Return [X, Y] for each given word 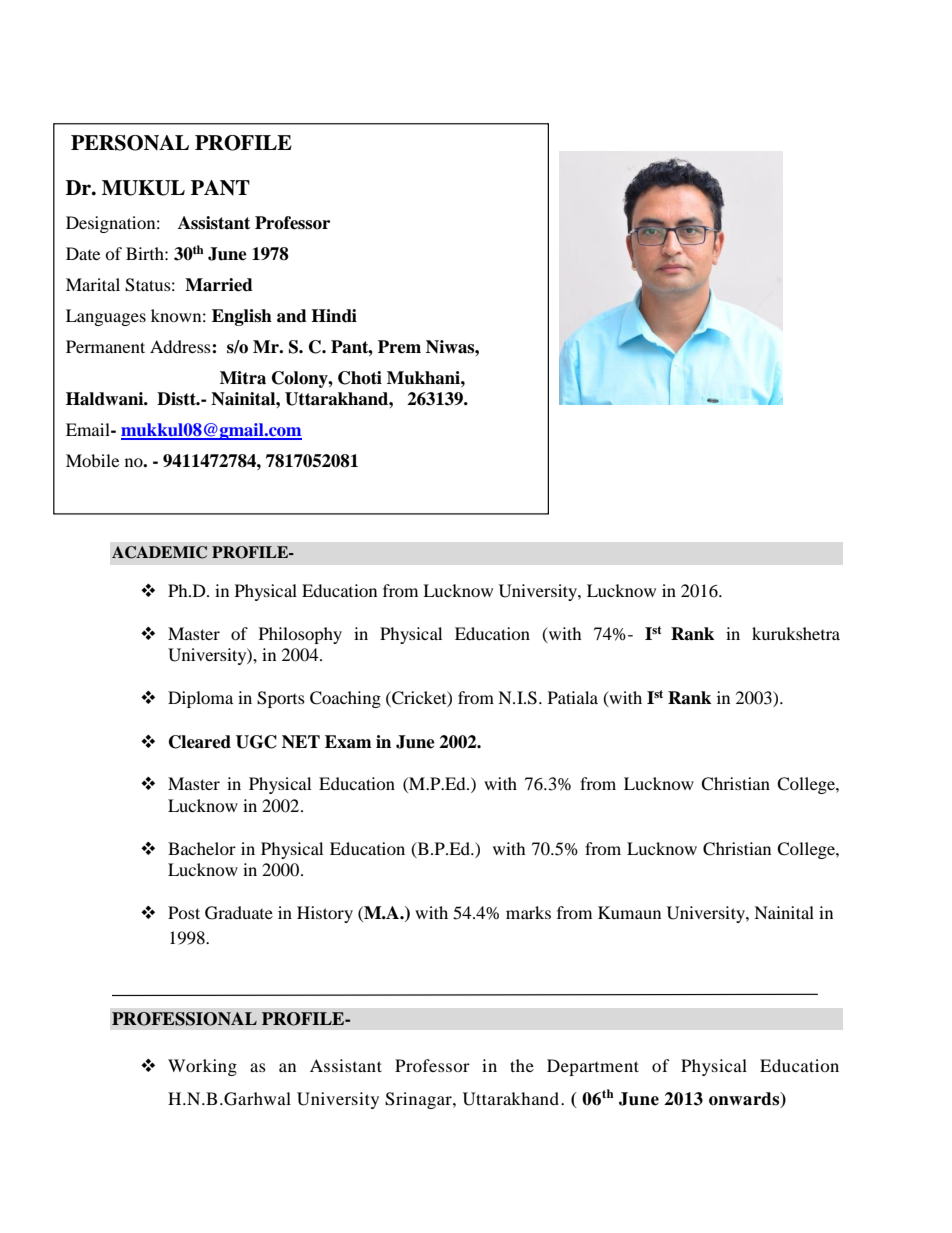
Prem [399, 347]
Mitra [243, 378]
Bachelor [202, 848]
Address [181, 346]
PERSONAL [130, 143]
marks [528, 912]
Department [593, 1067]
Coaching [345, 699]
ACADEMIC [159, 552]
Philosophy [300, 635]
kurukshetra [796, 633]
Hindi [334, 316]
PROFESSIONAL [184, 1019]
